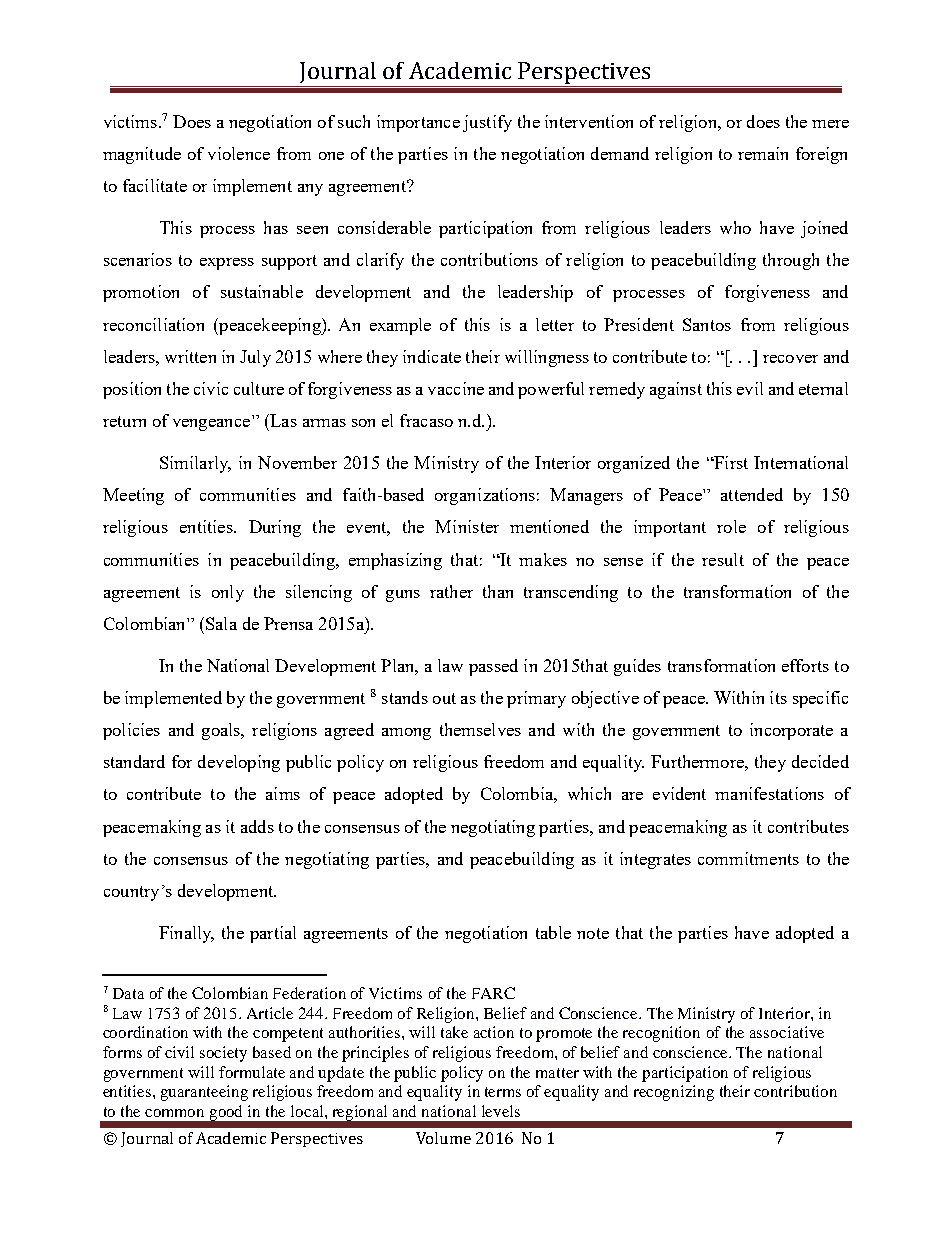 This screenshot has width=952, height=1233. Describe the element at coordinates (707, 324) in the screenshot. I see `Santos` at that location.
